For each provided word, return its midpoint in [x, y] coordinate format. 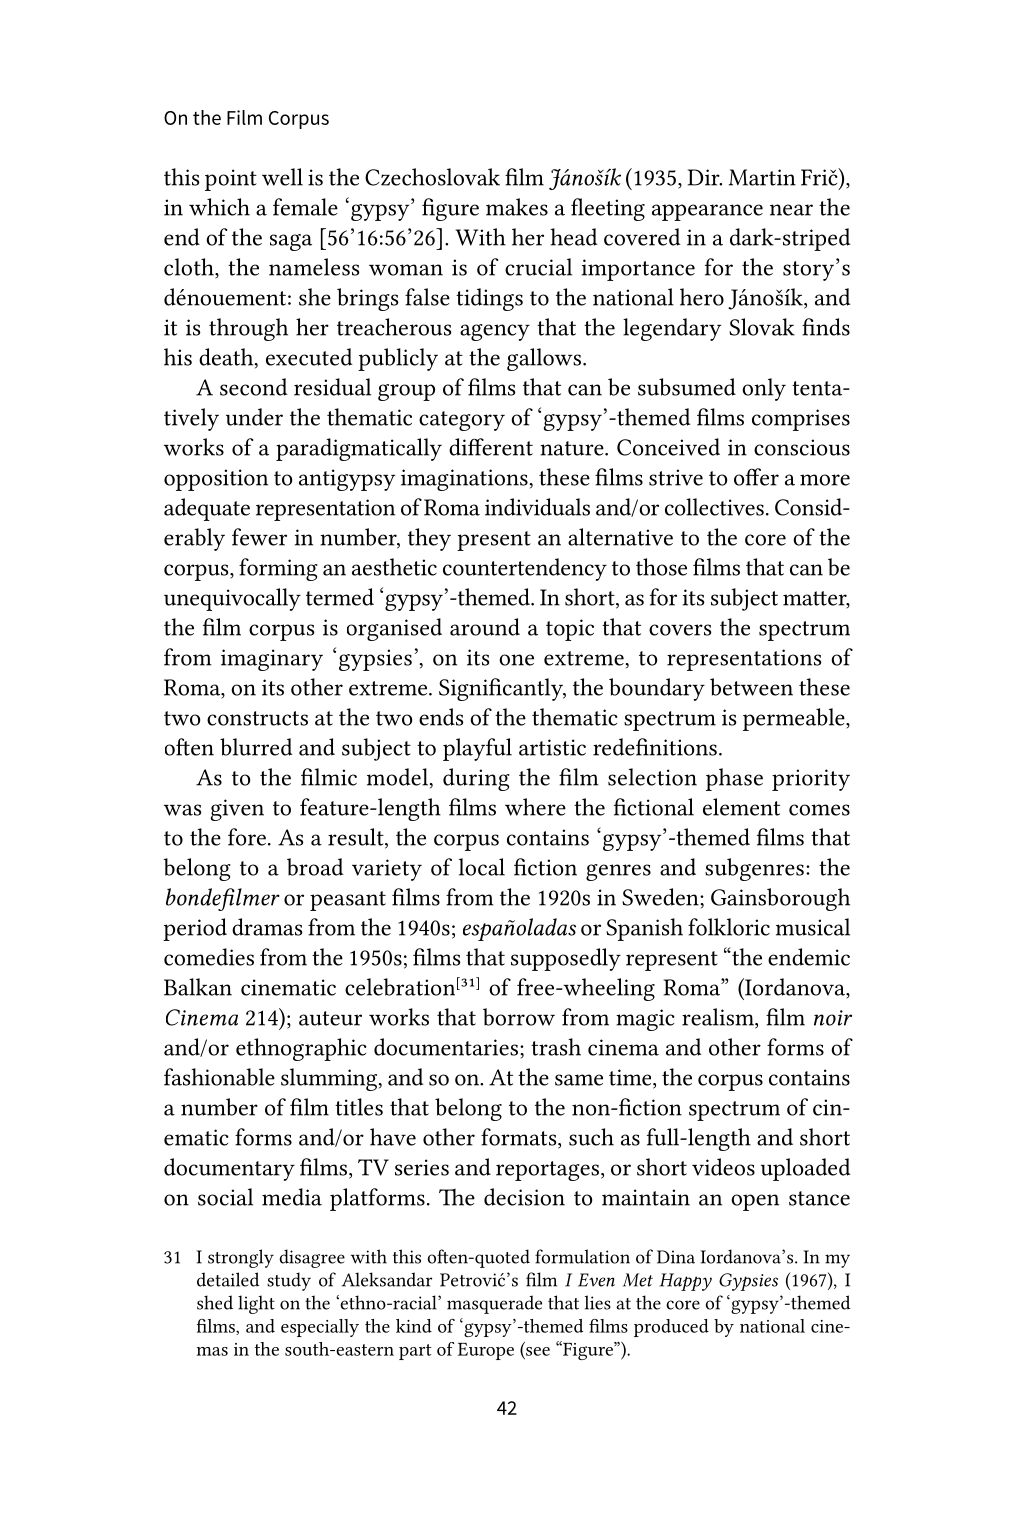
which [219, 207]
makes [517, 207]
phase [734, 779]
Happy [686, 1282]
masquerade [494, 1304]
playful [477, 749]
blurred [256, 747]
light [256, 1304]
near [791, 210]
